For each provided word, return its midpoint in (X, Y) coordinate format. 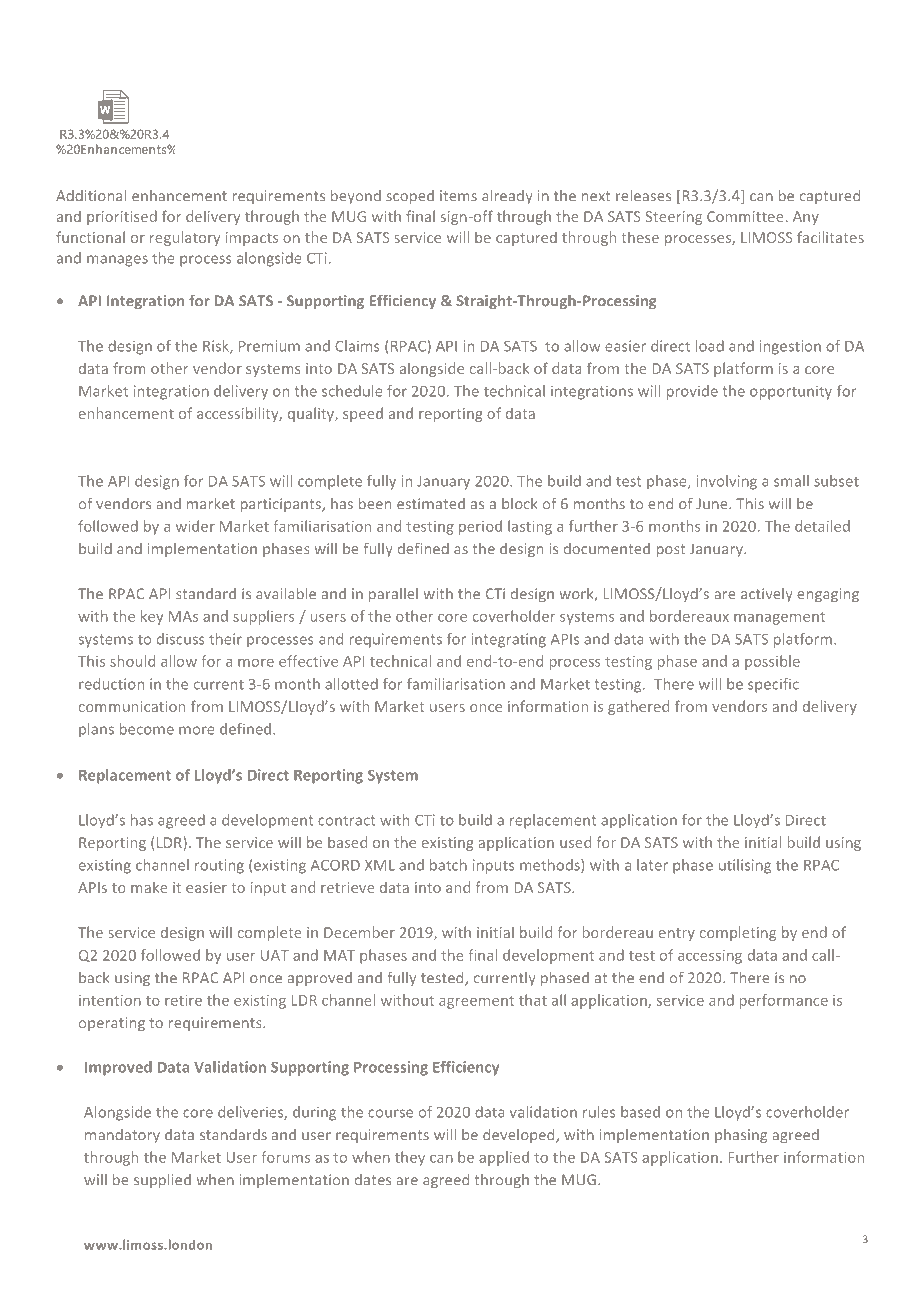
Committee (745, 216)
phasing (741, 1136)
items (458, 196)
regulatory (185, 238)
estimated (431, 504)
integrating (509, 640)
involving (727, 482)
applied (504, 1158)
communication (132, 706)
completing (738, 933)
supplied (162, 1181)
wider (195, 526)
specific (773, 685)
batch (448, 865)
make (149, 887)
